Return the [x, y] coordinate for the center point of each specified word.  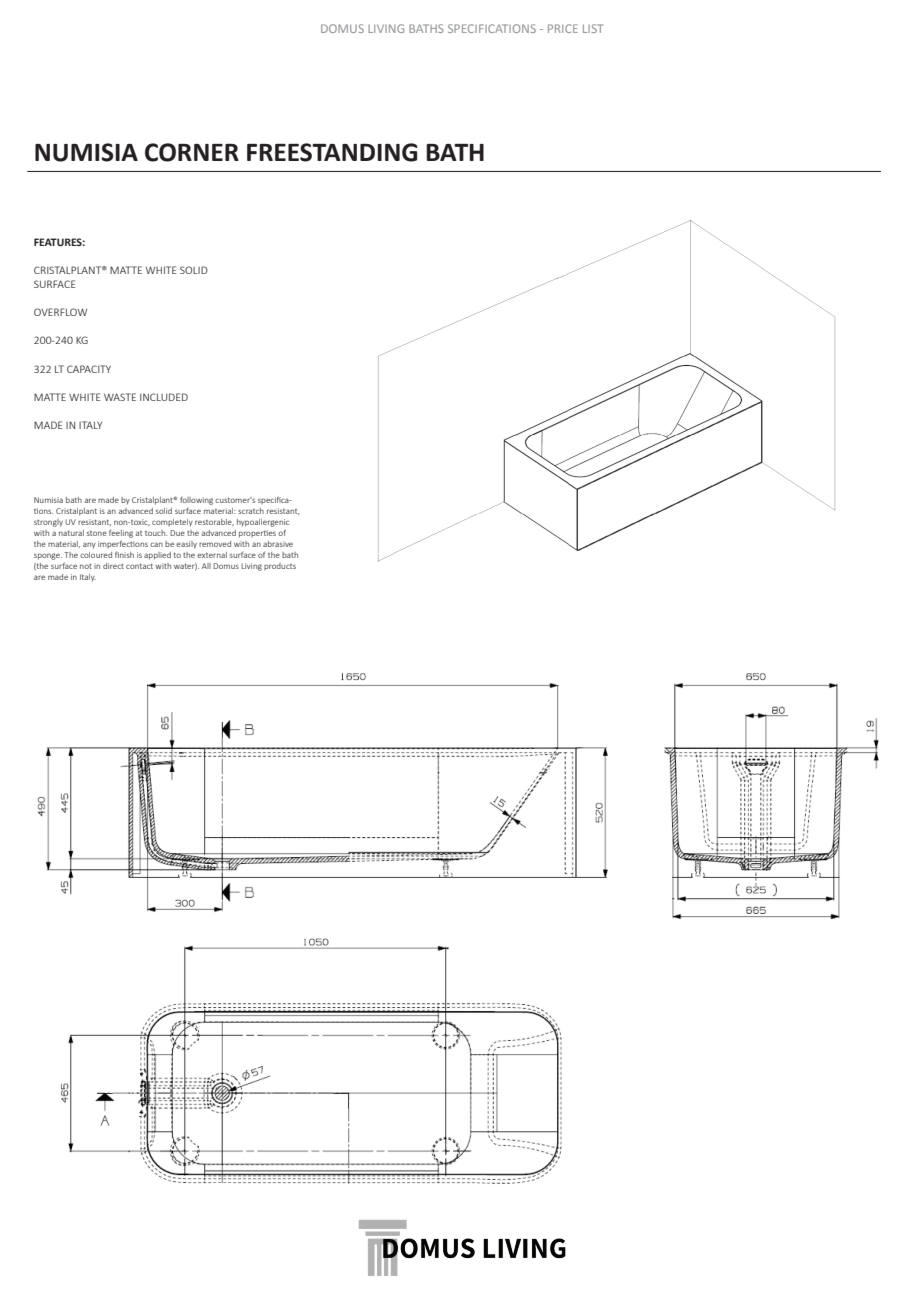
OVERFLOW [60, 312]
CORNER [192, 152]
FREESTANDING [332, 152]
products [280, 566]
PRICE [563, 28]
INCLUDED [164, 397]
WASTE [120, 397]
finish [124, 554]
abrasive [278, 544]
